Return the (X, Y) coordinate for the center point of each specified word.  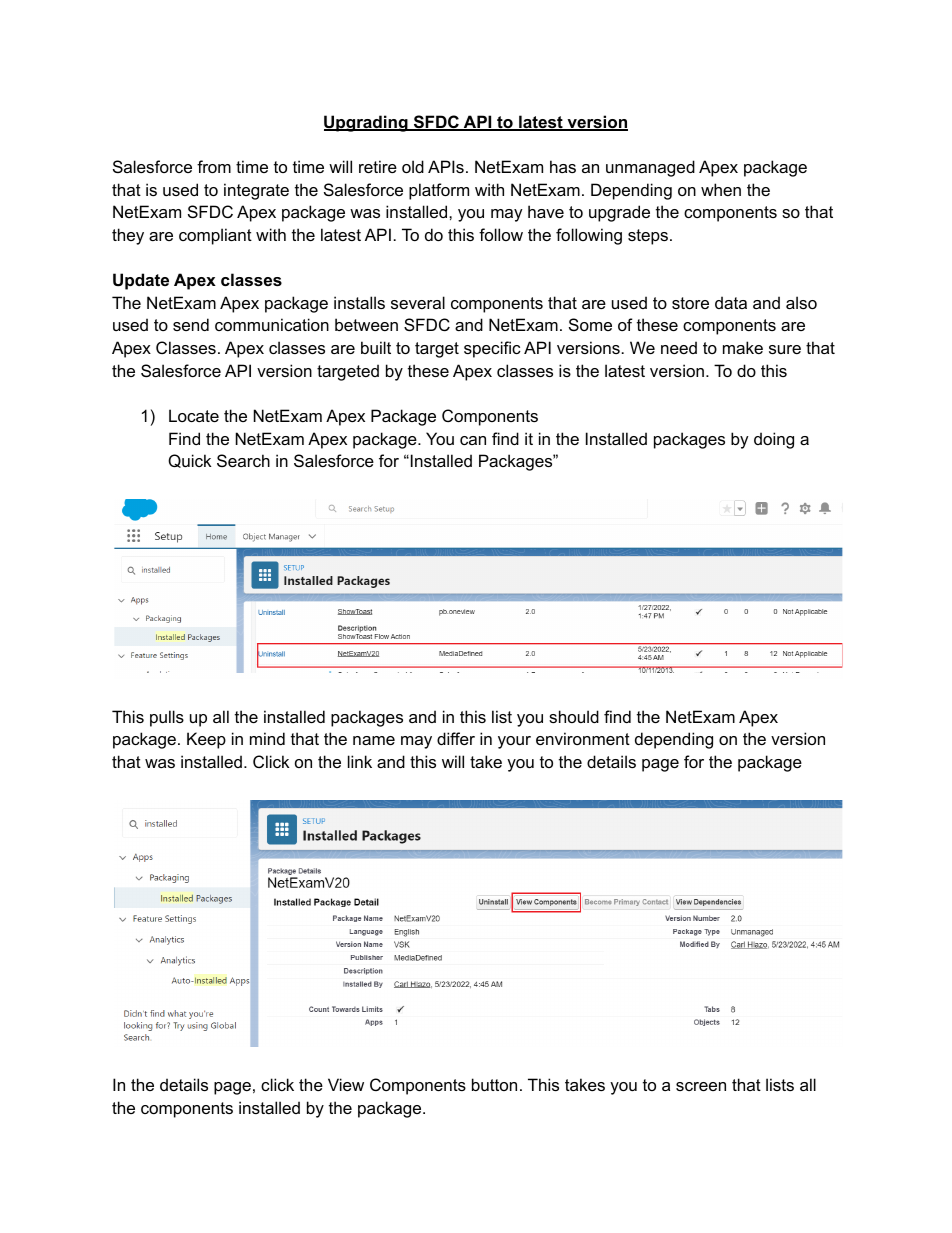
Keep (206, 740)
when (721, 189)
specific (492, 349)
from (214, 166)
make (743, 347)
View (346, 1084)
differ (456, 738)
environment (583, 738)
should (574, 716)
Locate (194, 415)
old (413, 166)
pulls (167, 718)
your (514, 742)
